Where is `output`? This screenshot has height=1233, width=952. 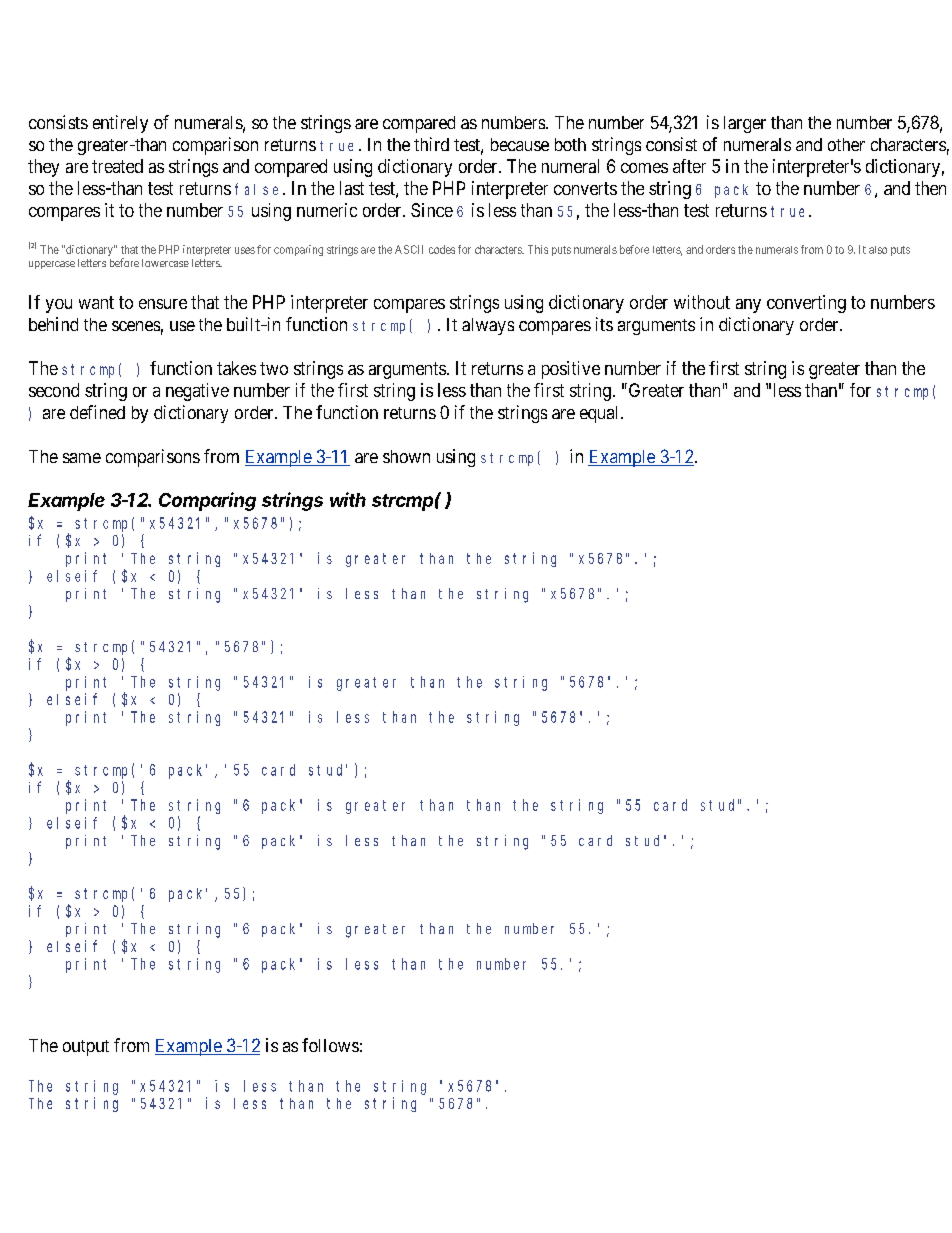 output is located at coordinates (86, 1048).
